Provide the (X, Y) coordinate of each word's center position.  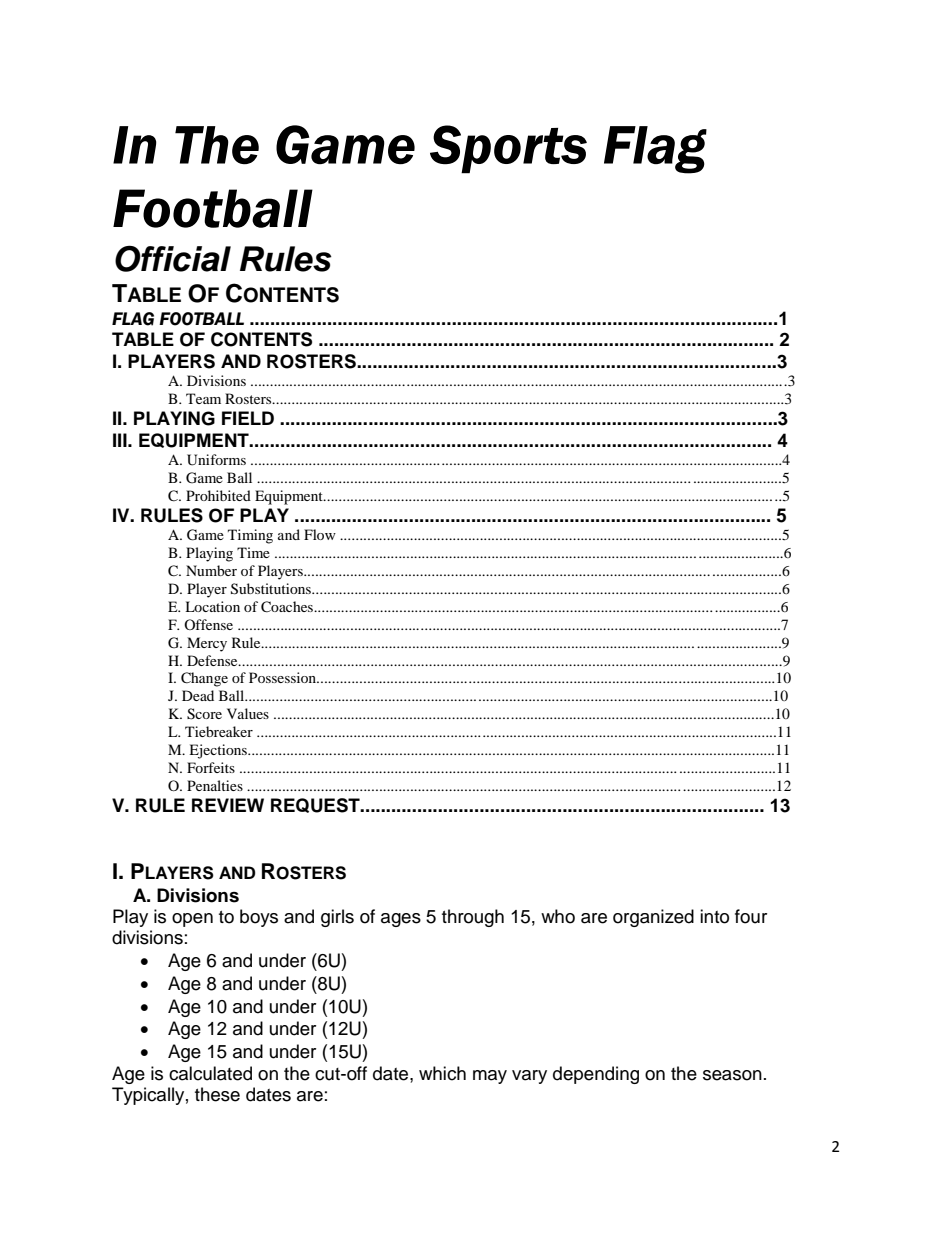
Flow (320, 534)
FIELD (248, 418)
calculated (210, 1073)
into (714, 916)
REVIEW (228, 805)
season (732, 1075)
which (442, 1073)
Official (173, 258)
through (473, 918)
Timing (250, 536)
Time (253, 552)
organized (653, 918)
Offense (208, 624)
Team (203, 398)
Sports (508, 149)
